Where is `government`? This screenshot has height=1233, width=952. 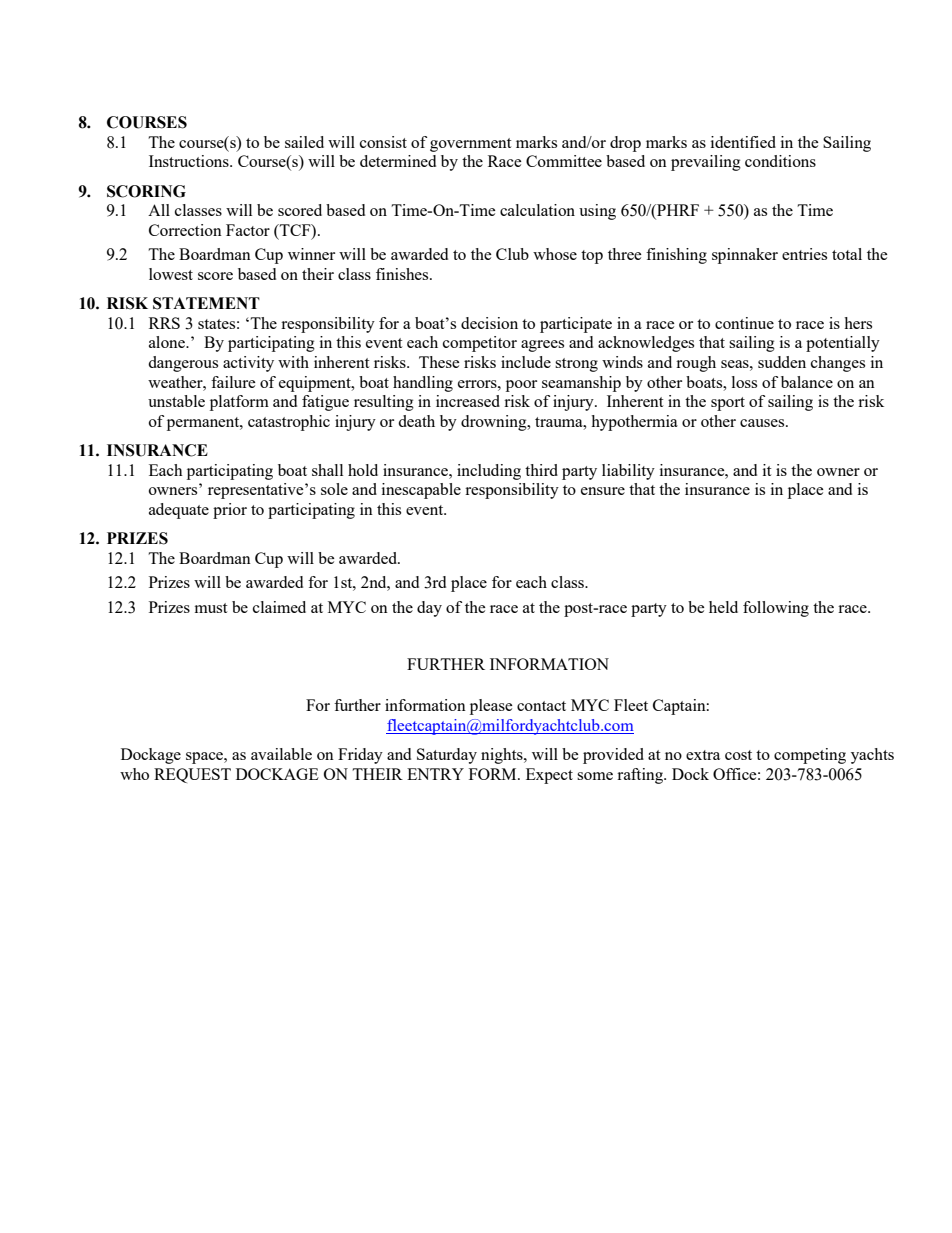 government is located at coordinates (470, 145).
